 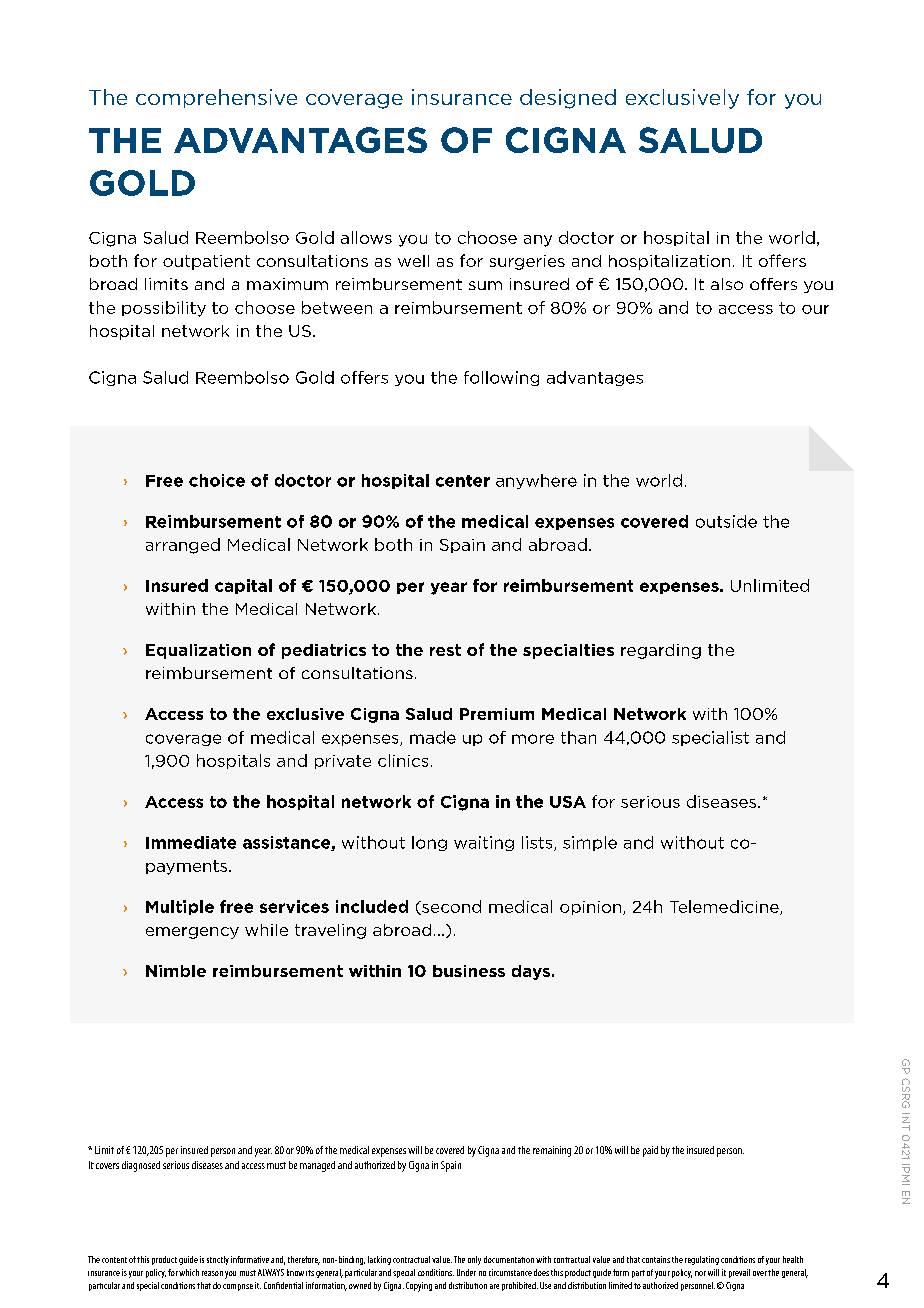 What do you see at coordinates (218, 1260) in the document?
I see `strictly` at bounding box center [218, 1260].
